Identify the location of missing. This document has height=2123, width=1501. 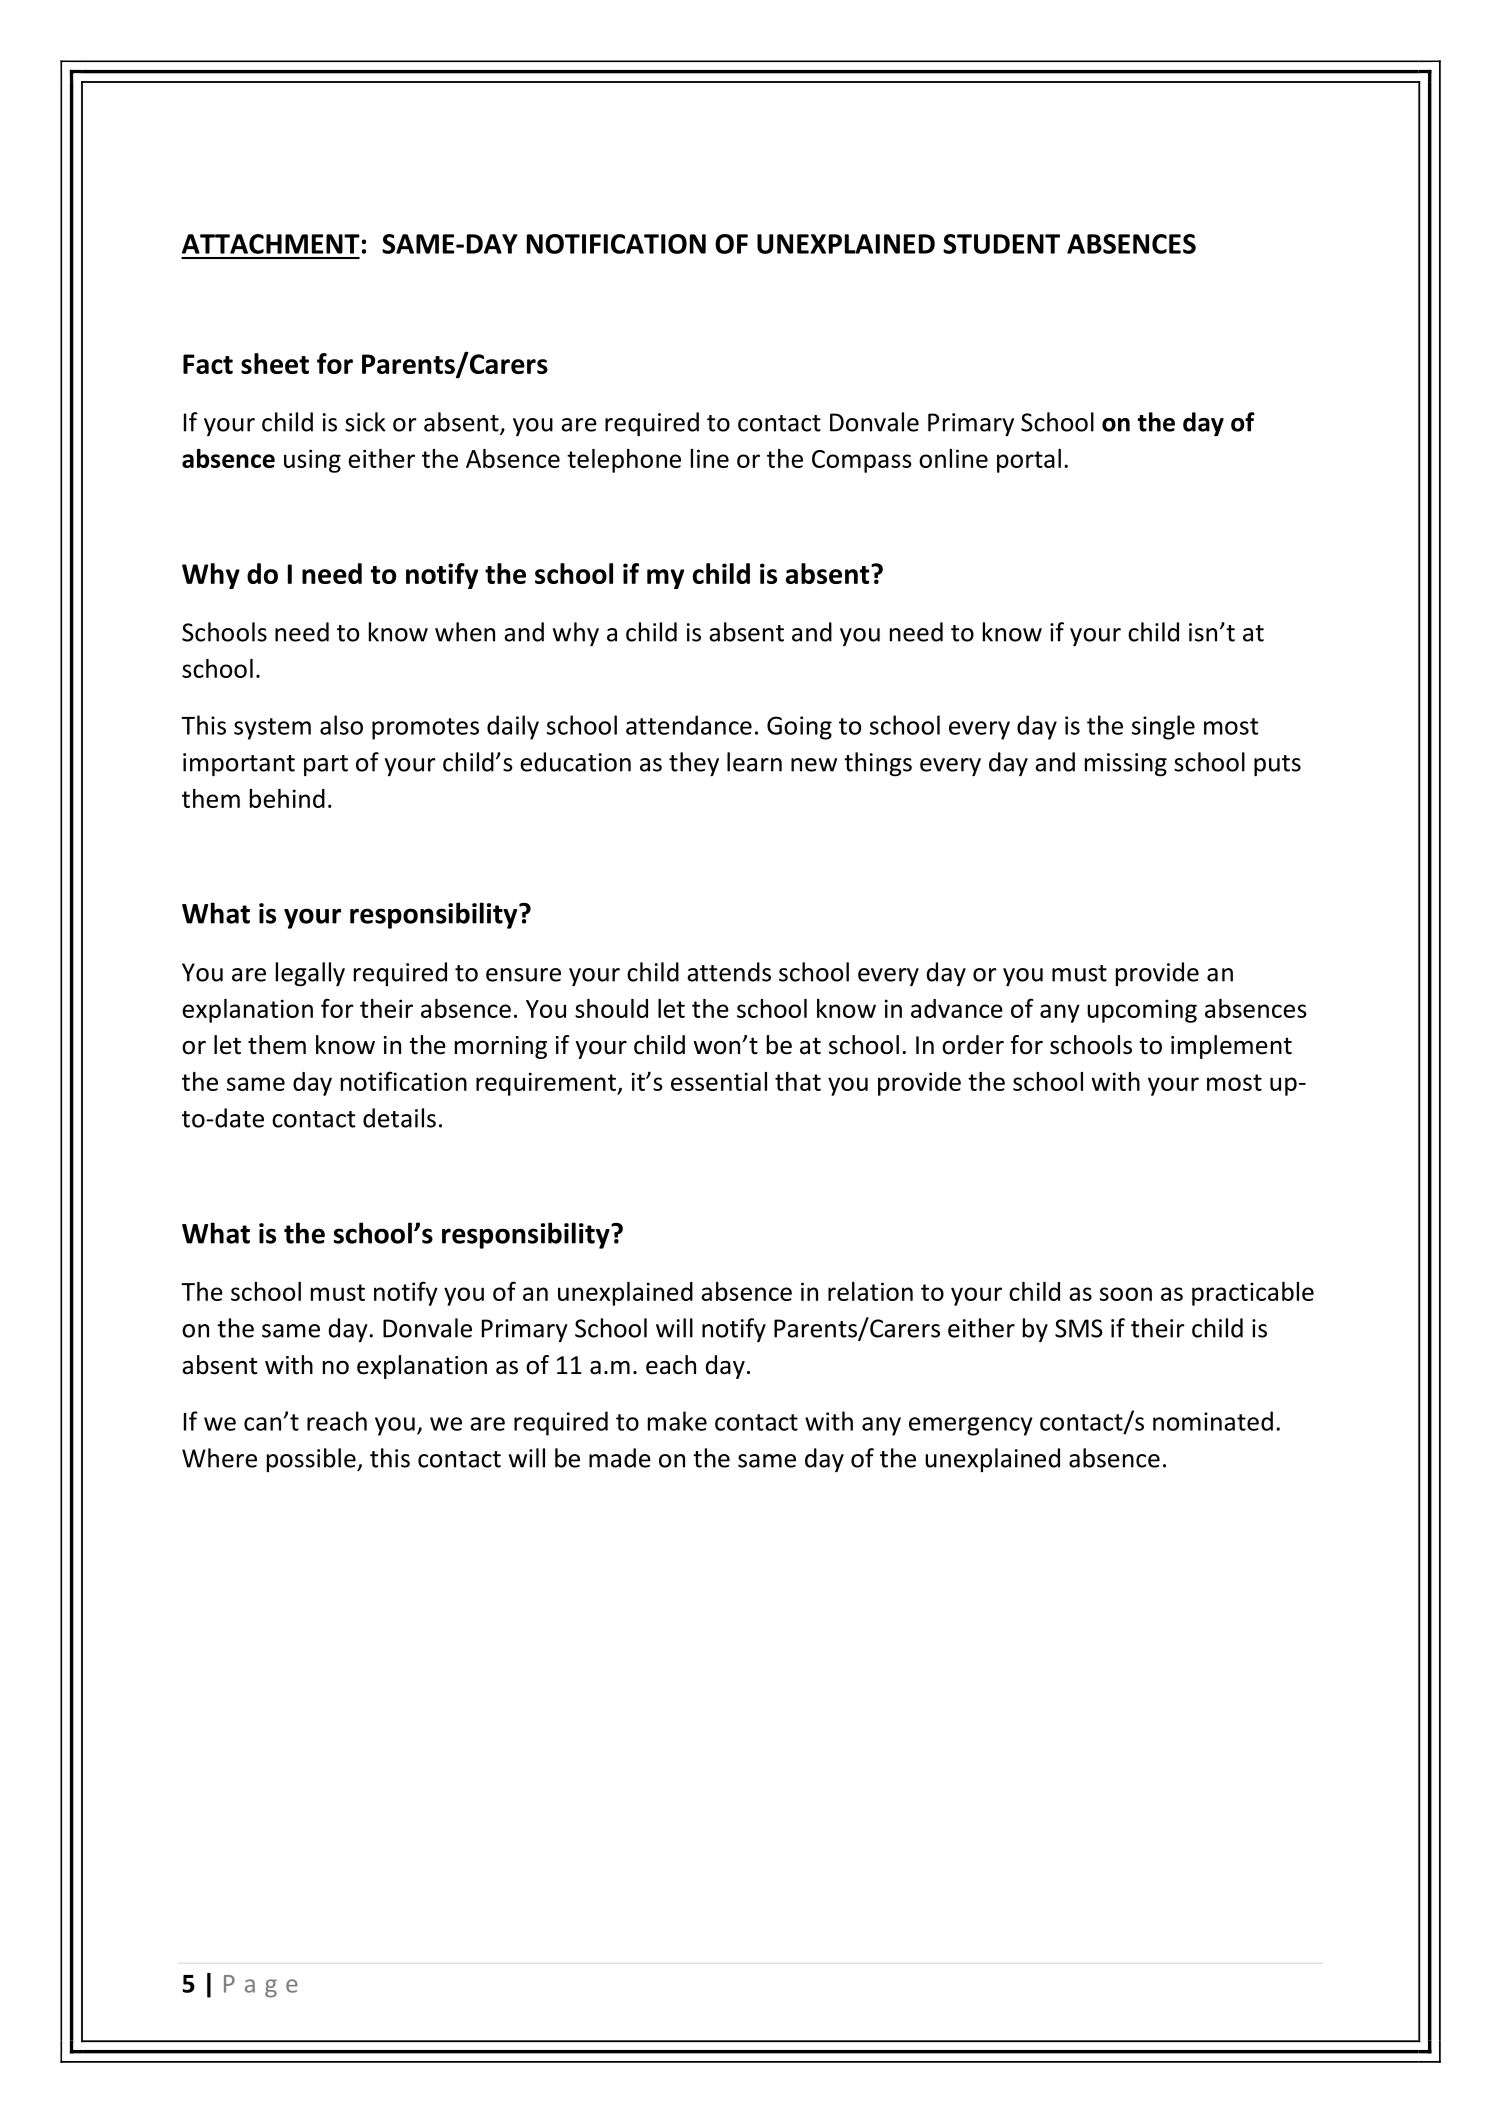
(1126, 765).
